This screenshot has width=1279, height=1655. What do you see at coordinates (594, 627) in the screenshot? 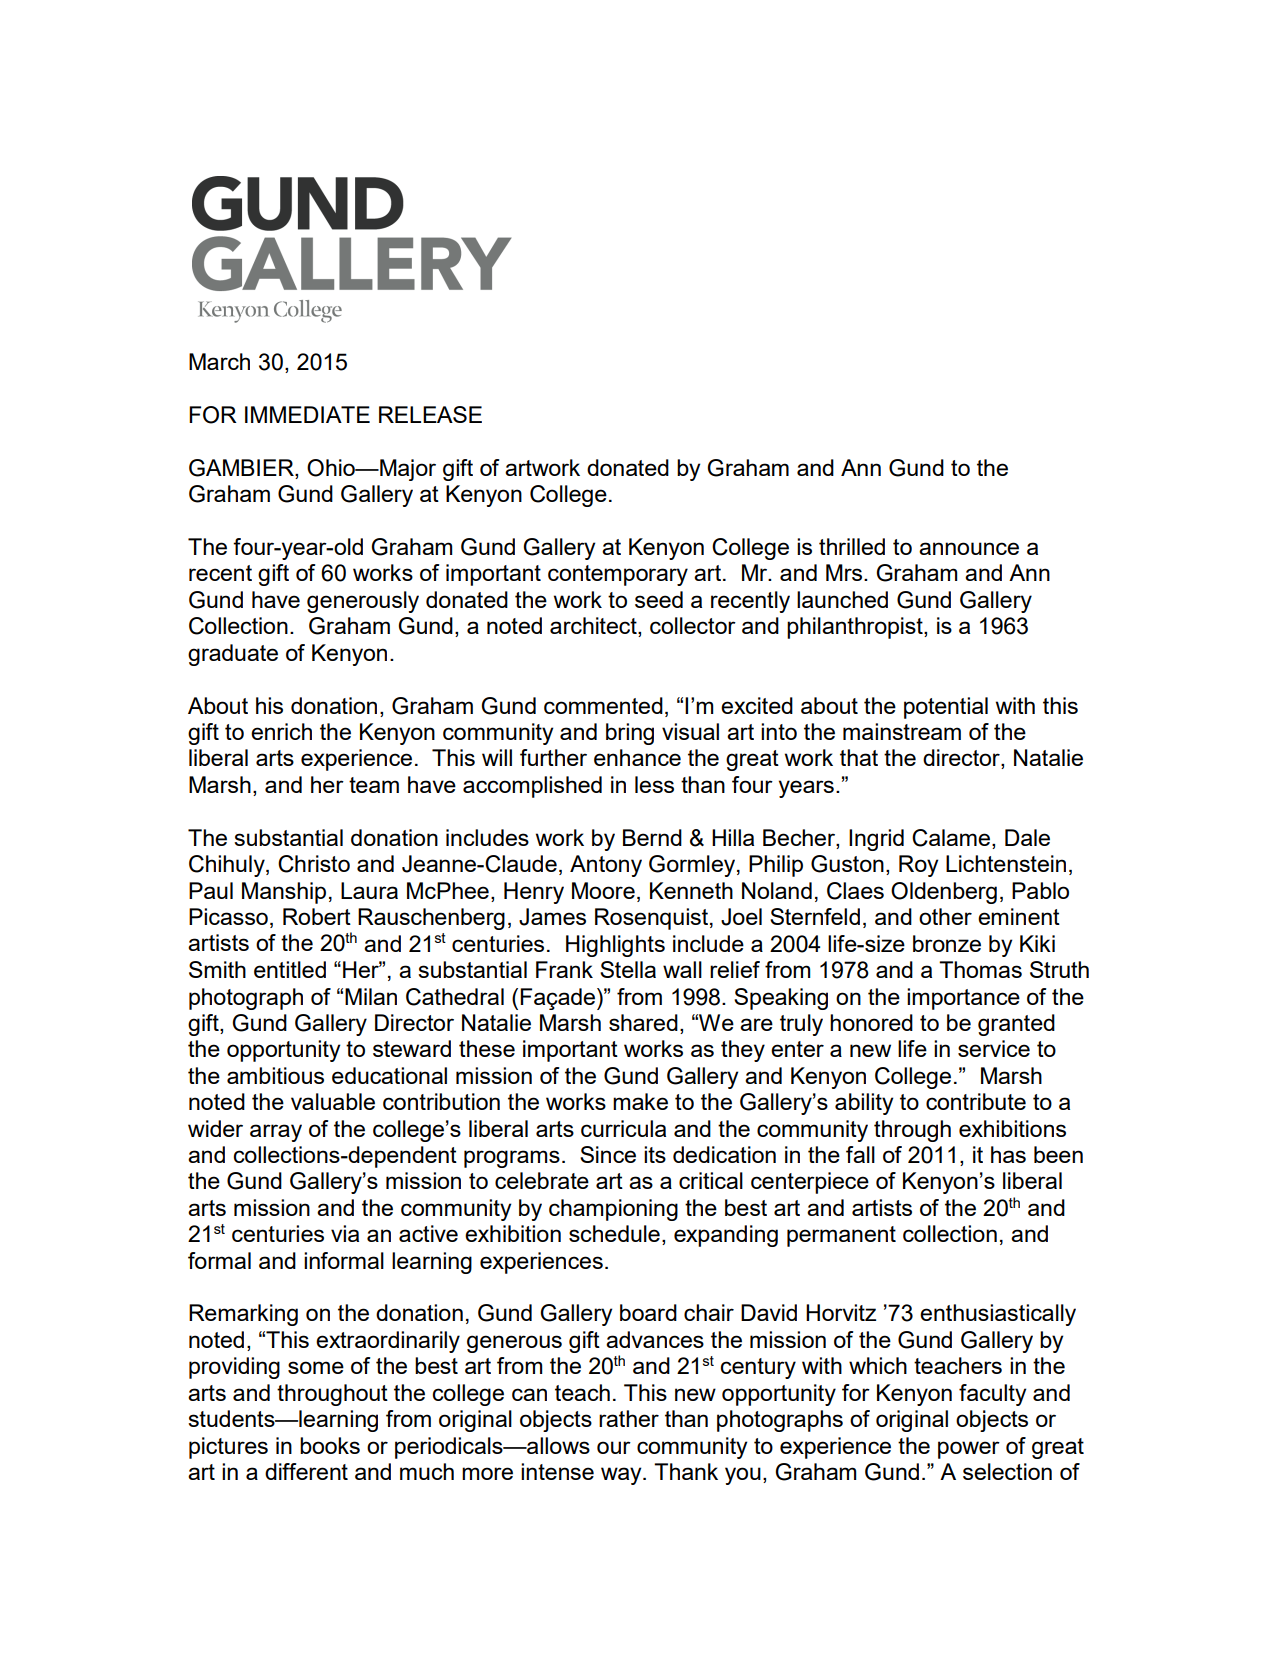
I see `architect` at bounding box center [594, 627].
